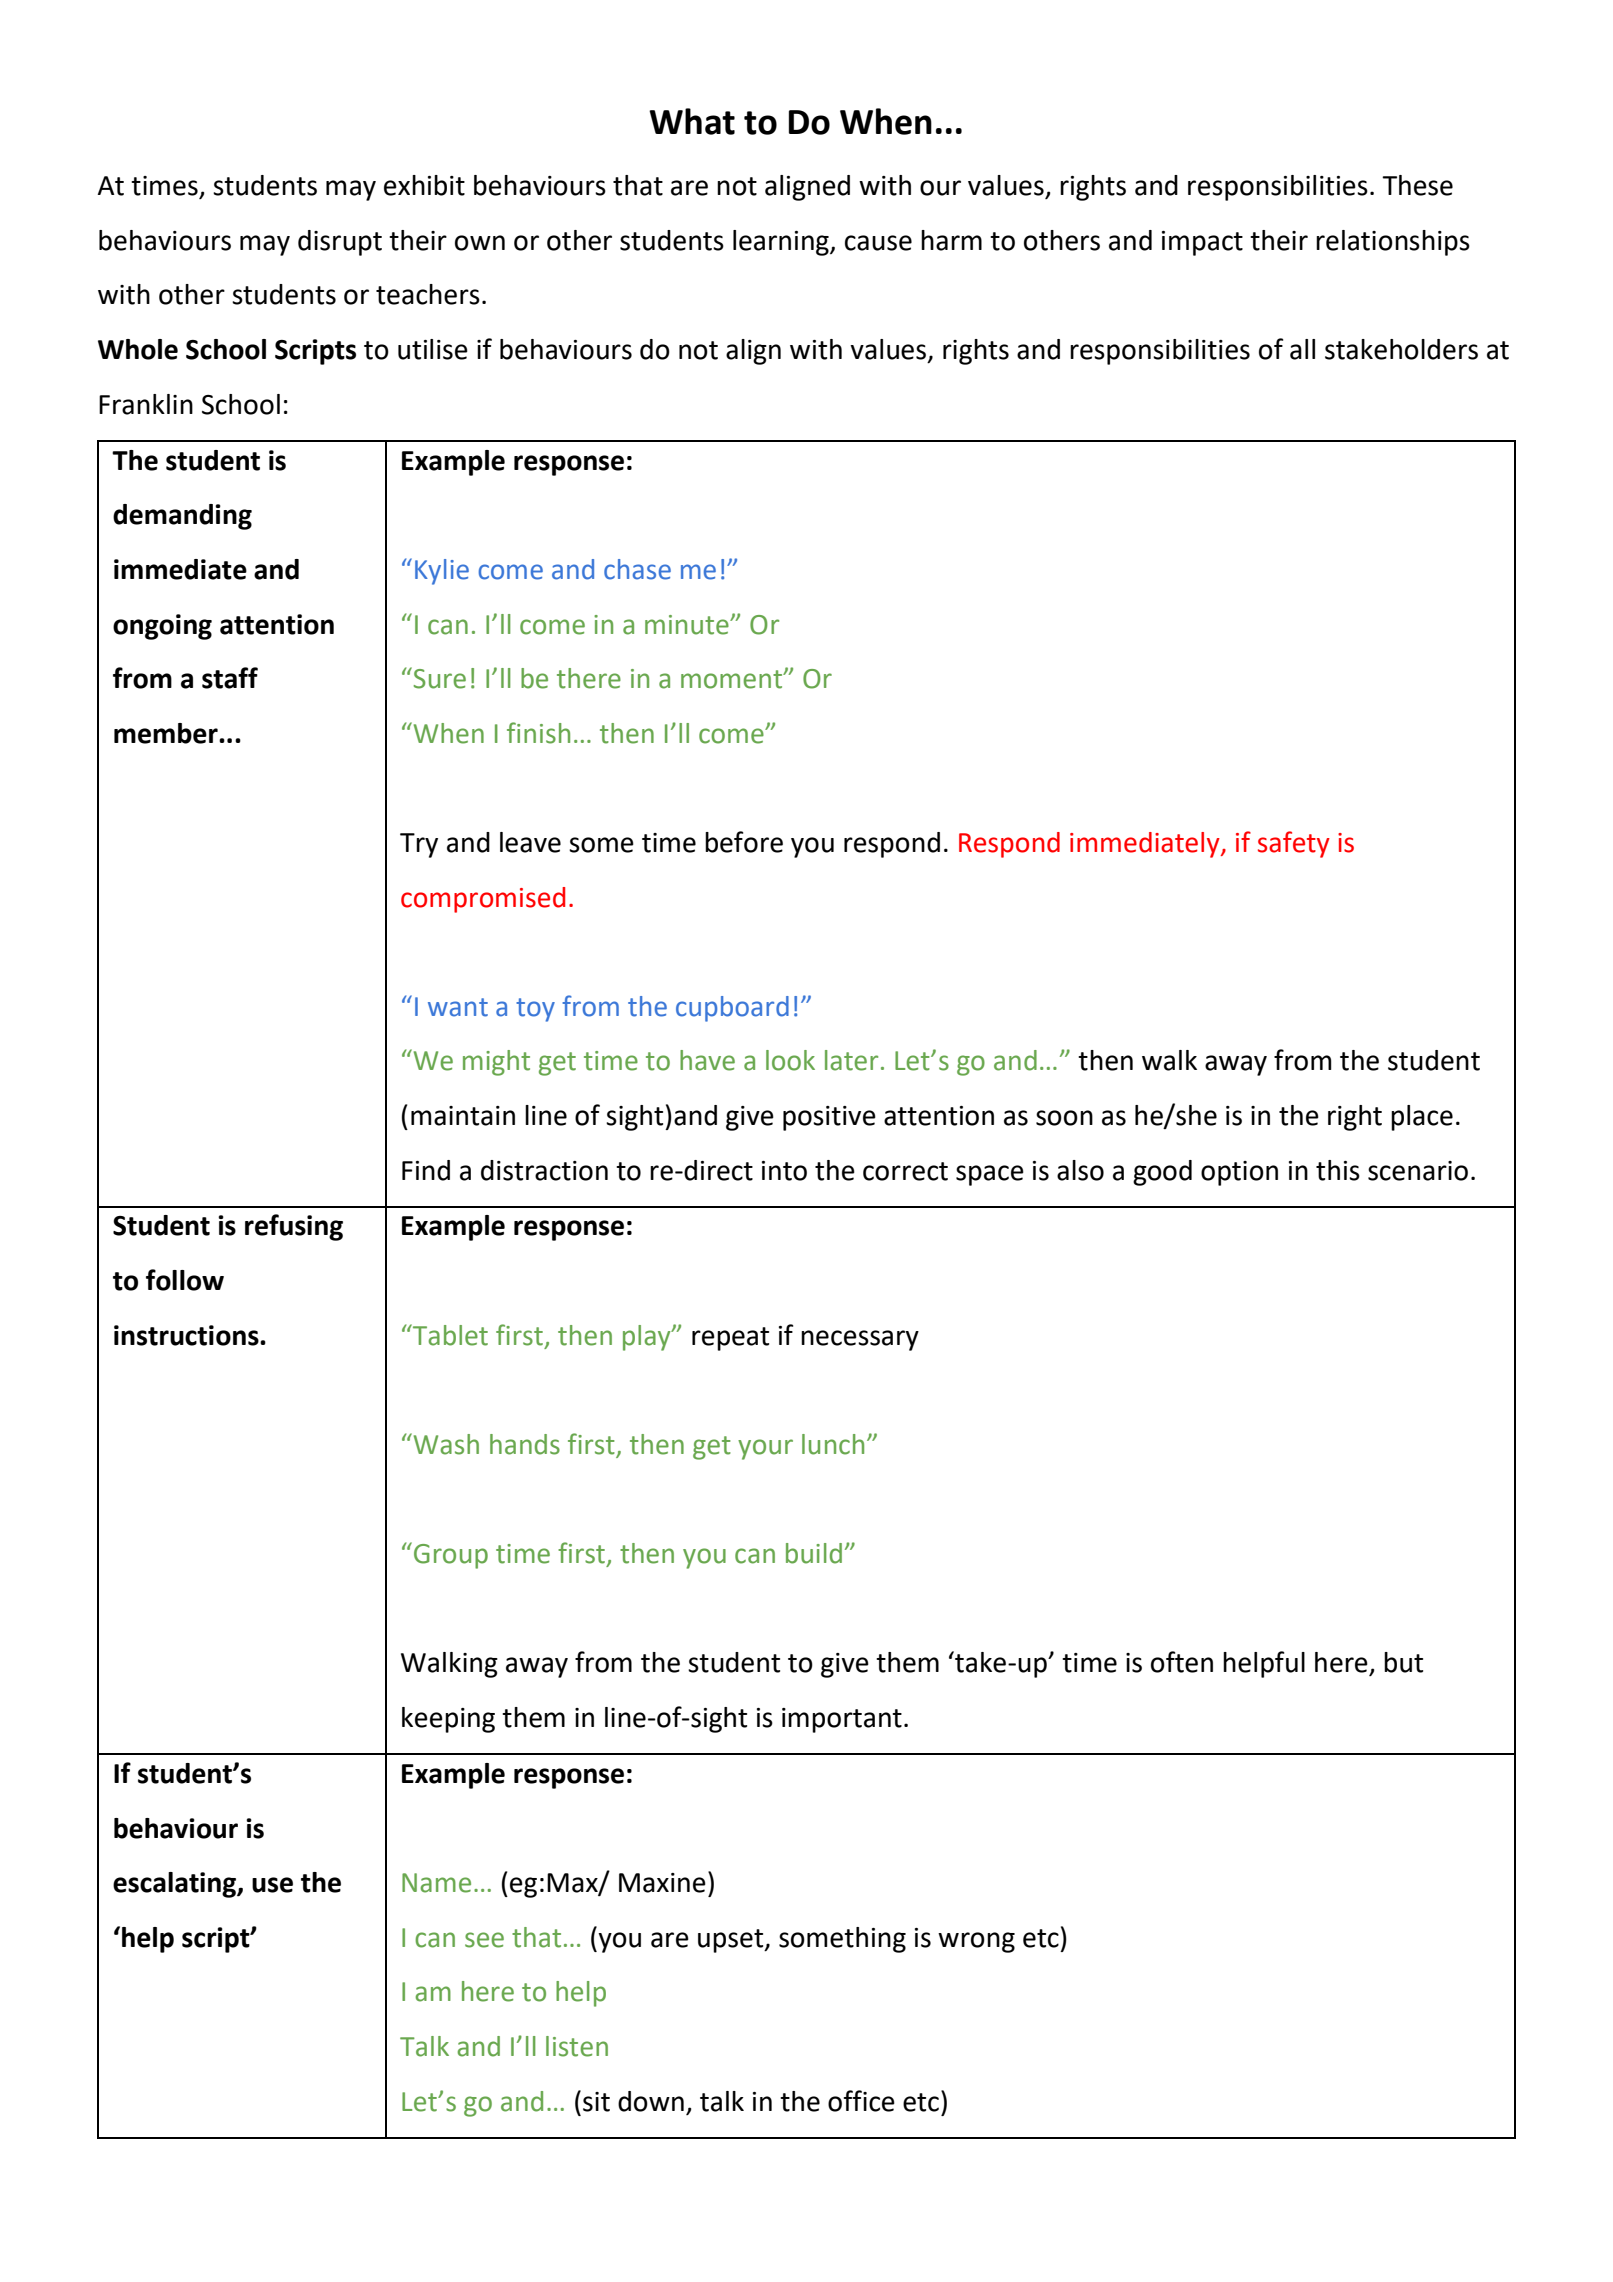  Describe the element at coordinates (733, 679) in the page. I see `moment` at that location.
